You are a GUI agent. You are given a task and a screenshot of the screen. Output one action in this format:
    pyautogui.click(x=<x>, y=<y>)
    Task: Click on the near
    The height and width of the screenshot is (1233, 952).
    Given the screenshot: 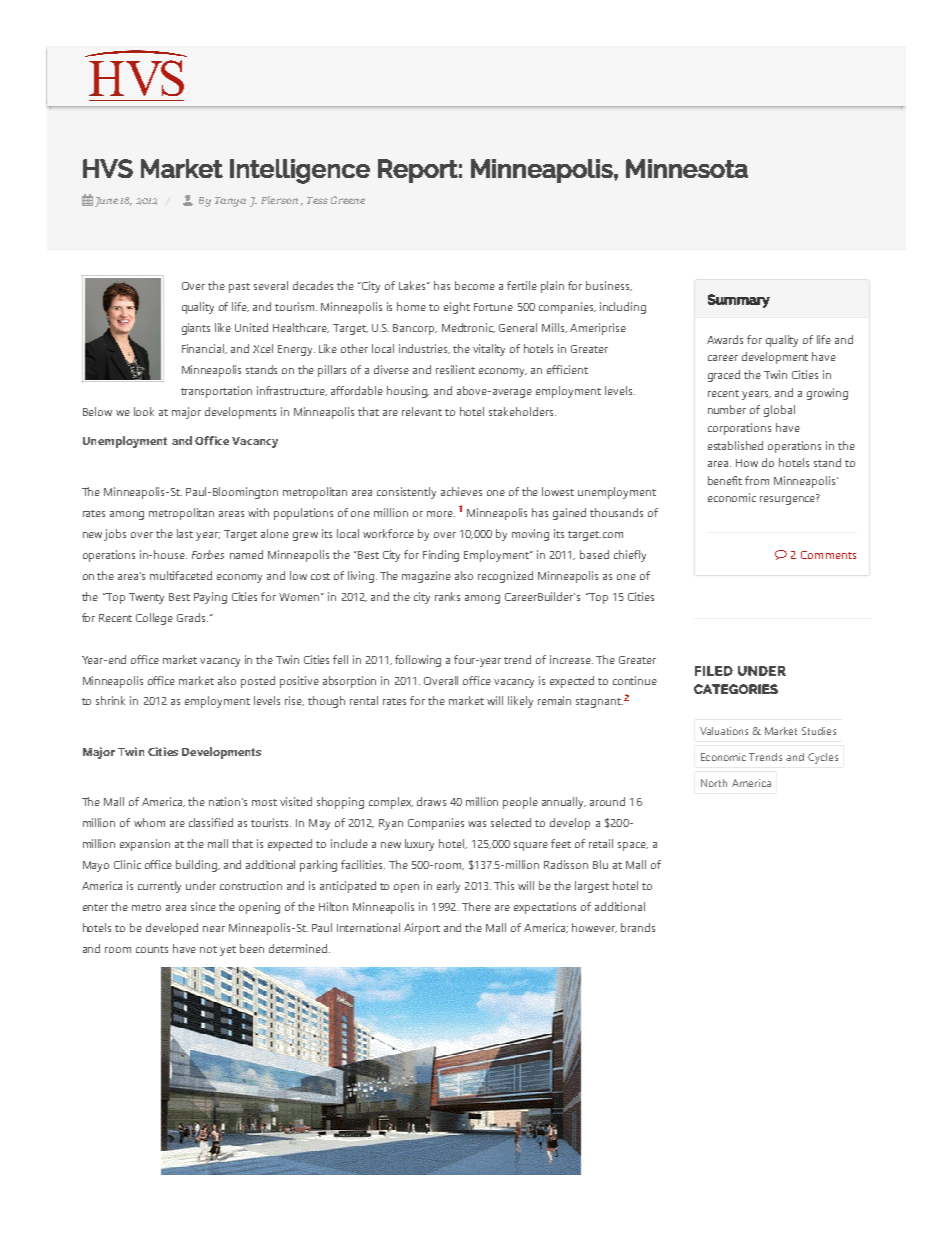 What is the action you would take?
    pyautogui.click(x=214, y=929)
